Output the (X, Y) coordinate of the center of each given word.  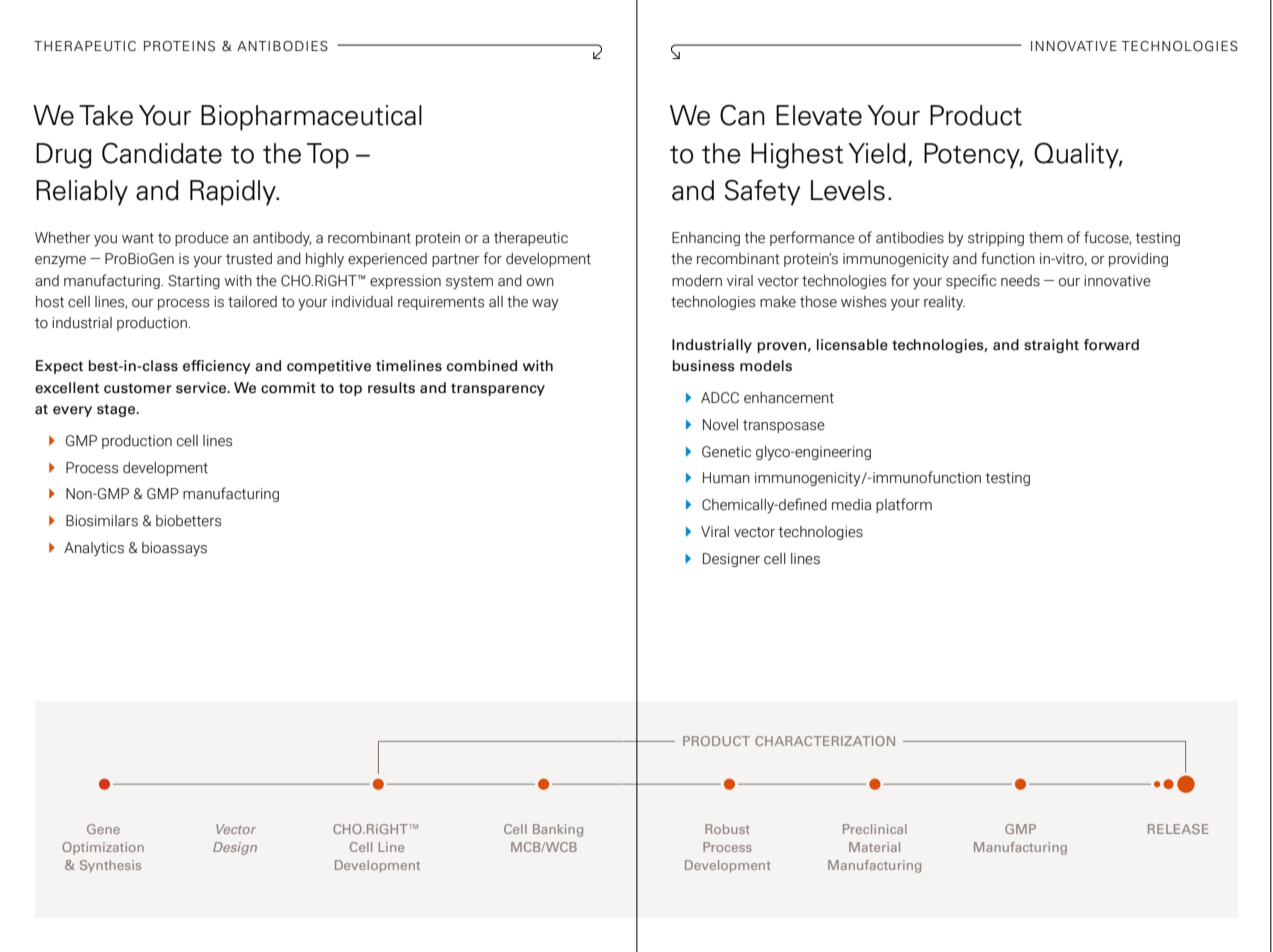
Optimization (103, 848)
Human (726, 478)
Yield (877, 153)
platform (904, 505)
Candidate (162, 153)
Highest (797, 156)
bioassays (174, 549)
